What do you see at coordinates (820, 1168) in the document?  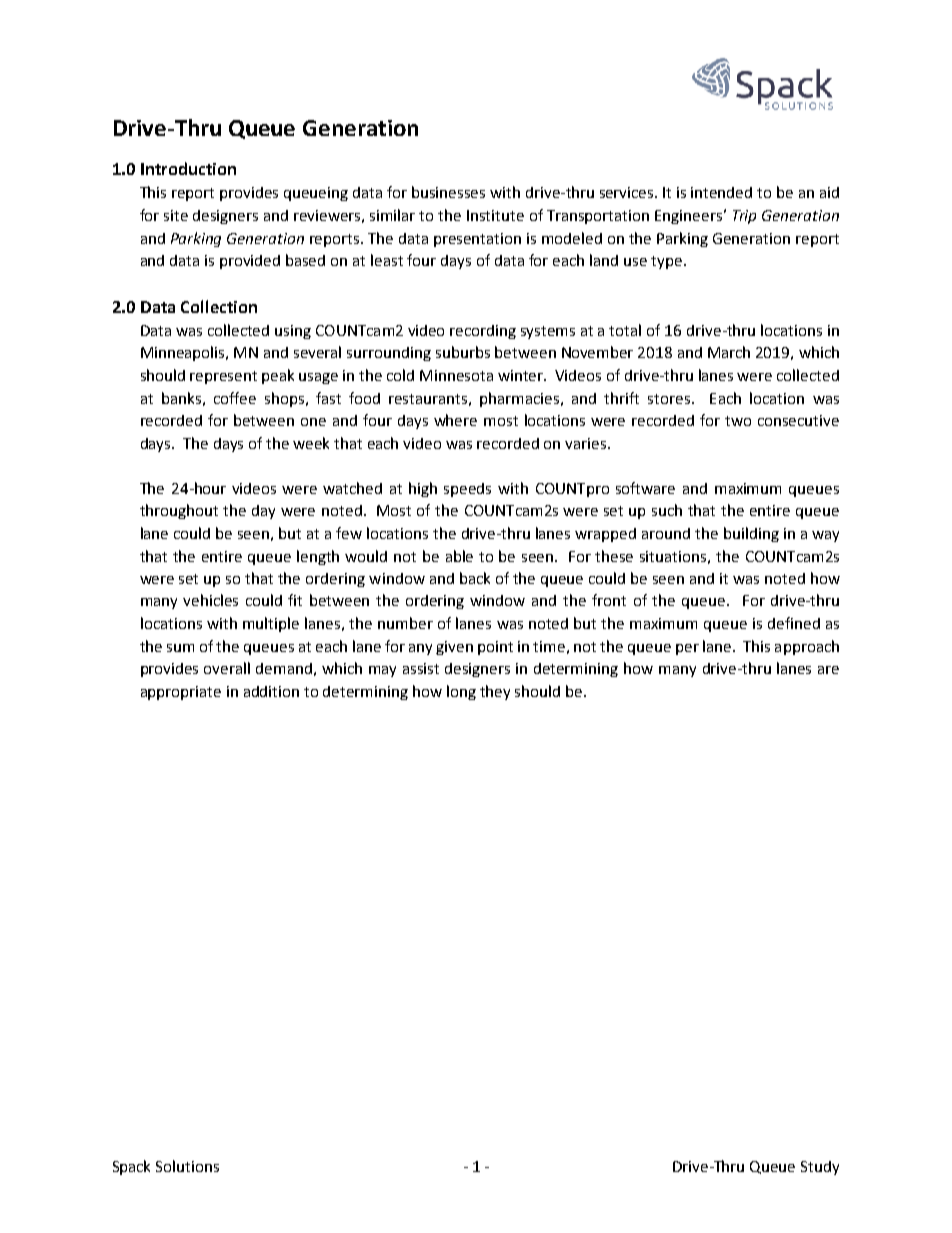 I see `Study` at bounding box center [820, 1168].
